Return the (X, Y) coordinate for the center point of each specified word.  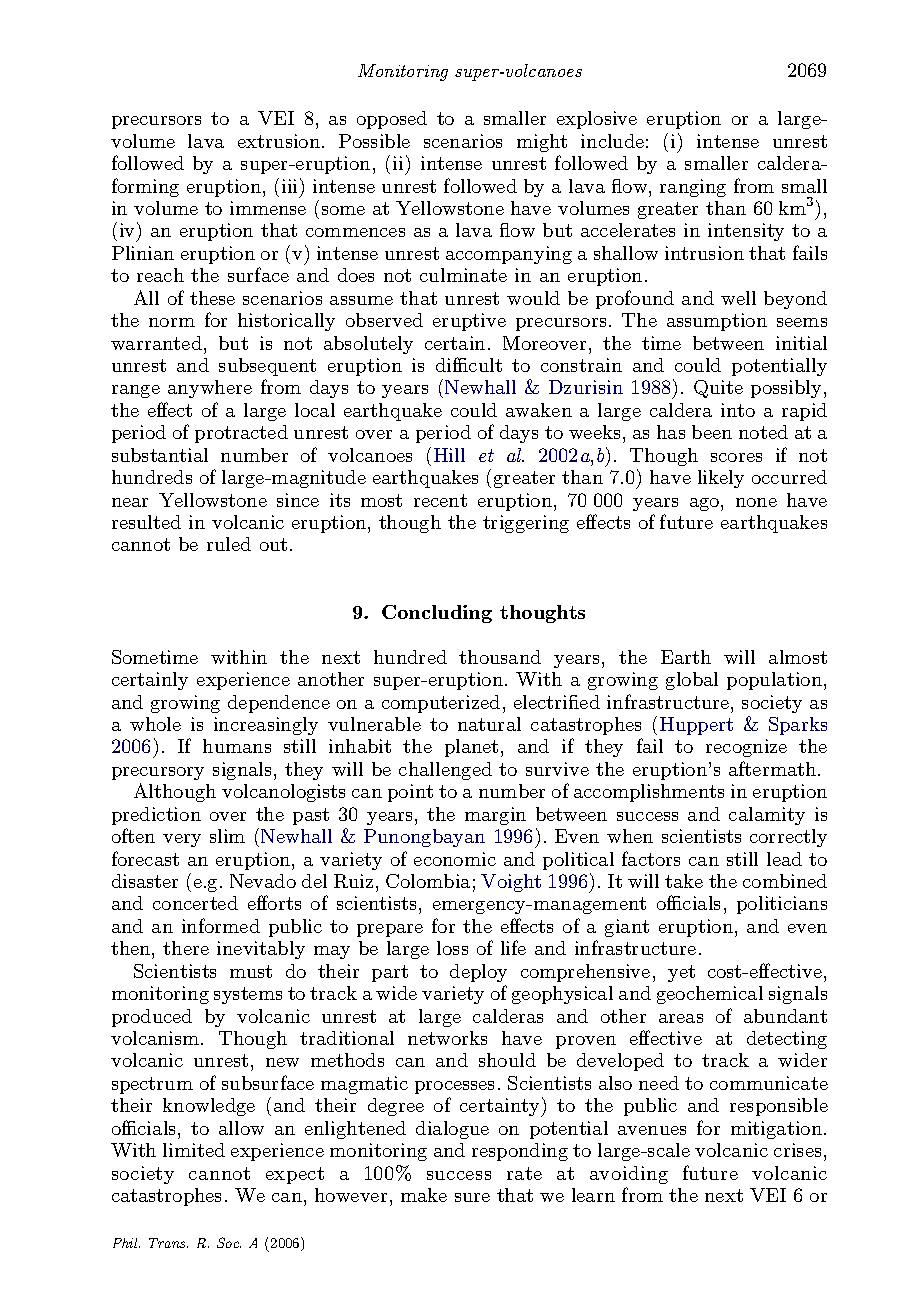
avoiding (629, 1175)
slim (227, 836)
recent (440, 500)
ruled (229, 544)
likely (721, 479)
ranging (693, 188)
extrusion (280, 141)
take (684, 881)
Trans (168, 1243)
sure (472, 1197)
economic (455, 859)
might (542, 143)
